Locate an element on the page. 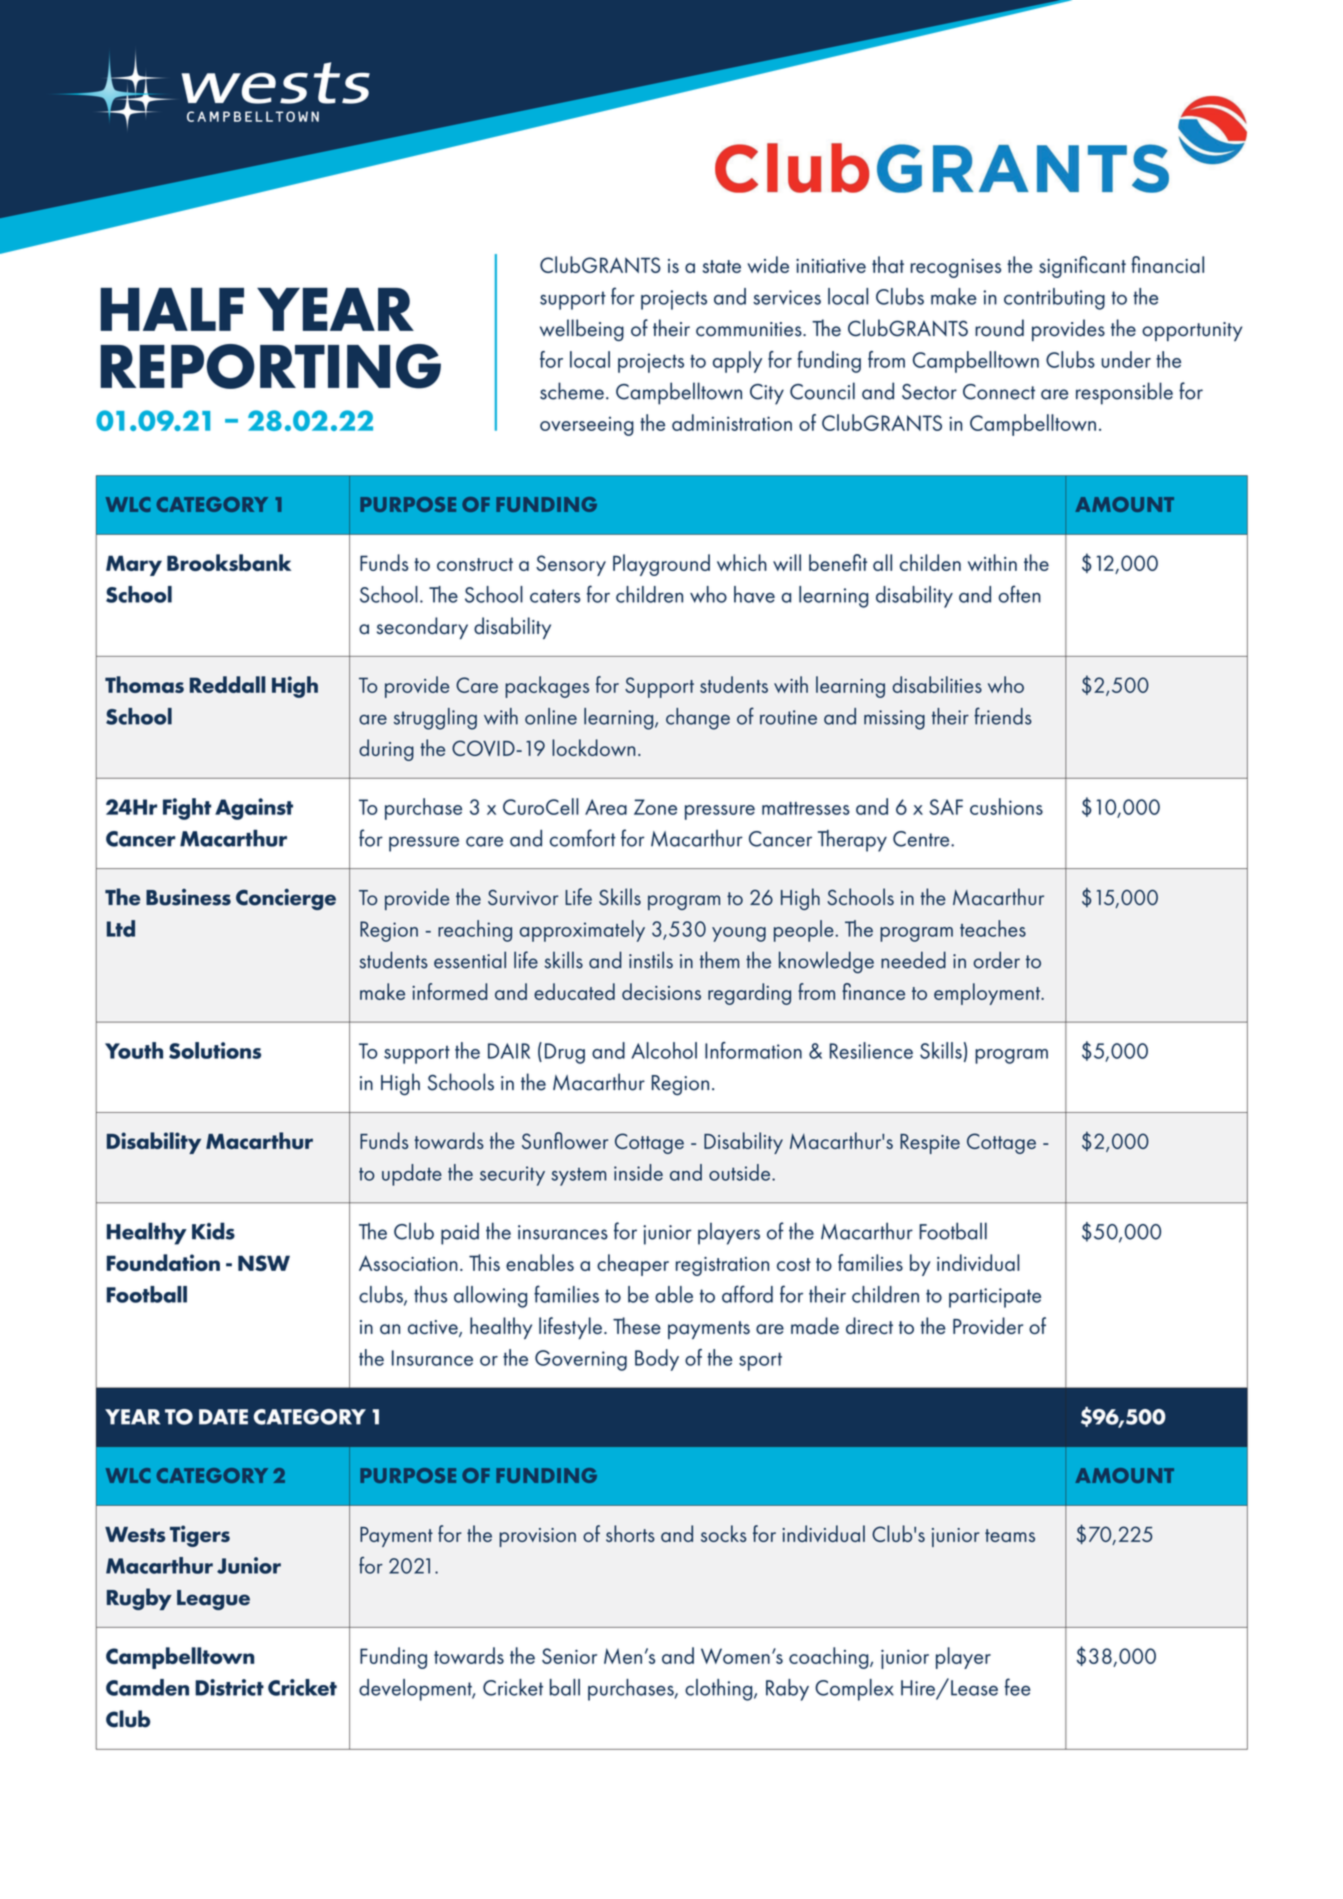 This image has width=1343, height=1899. fee is located at coordinates (1018, 1687).
